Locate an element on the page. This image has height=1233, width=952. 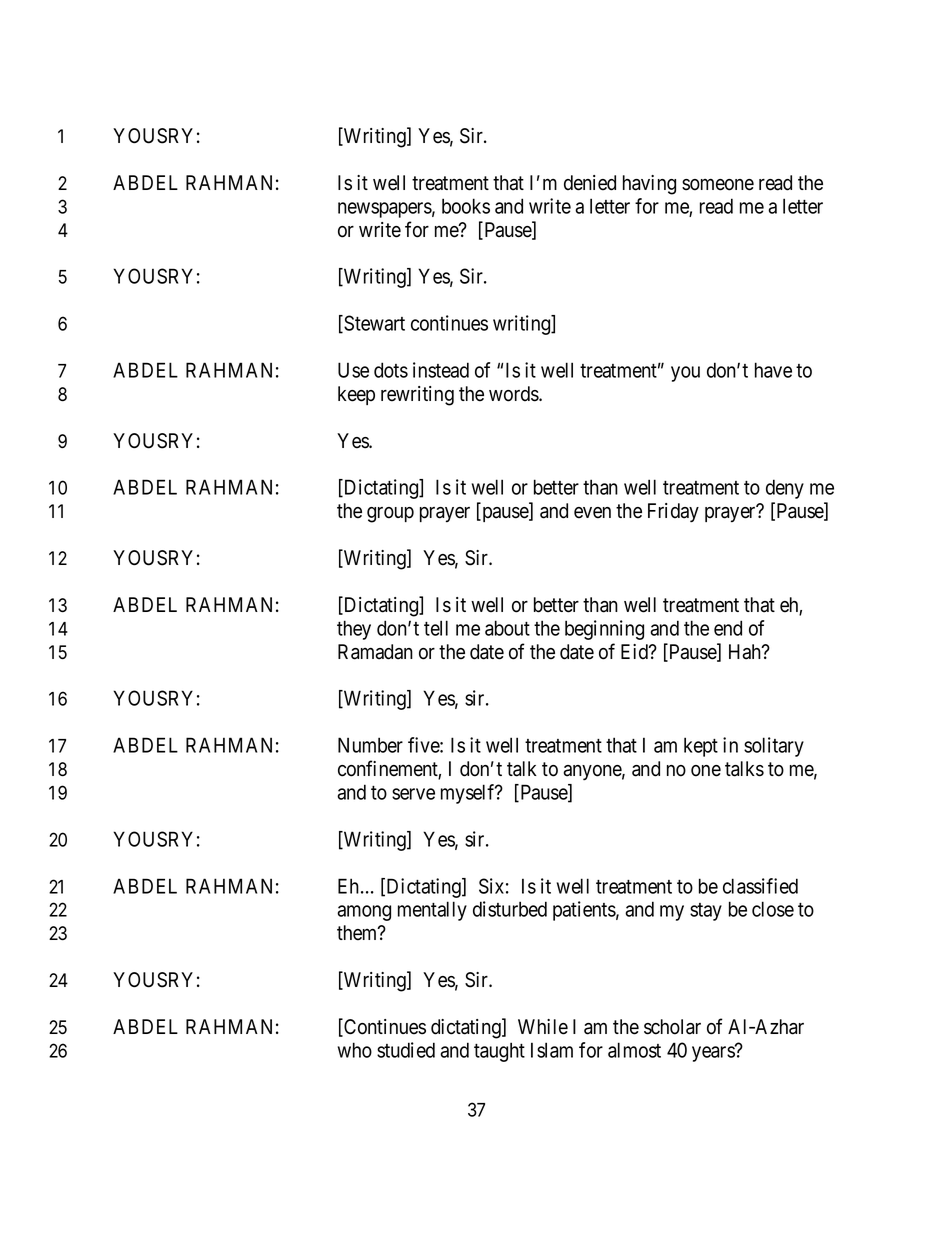
dots is located at coordinates (391, 370).
